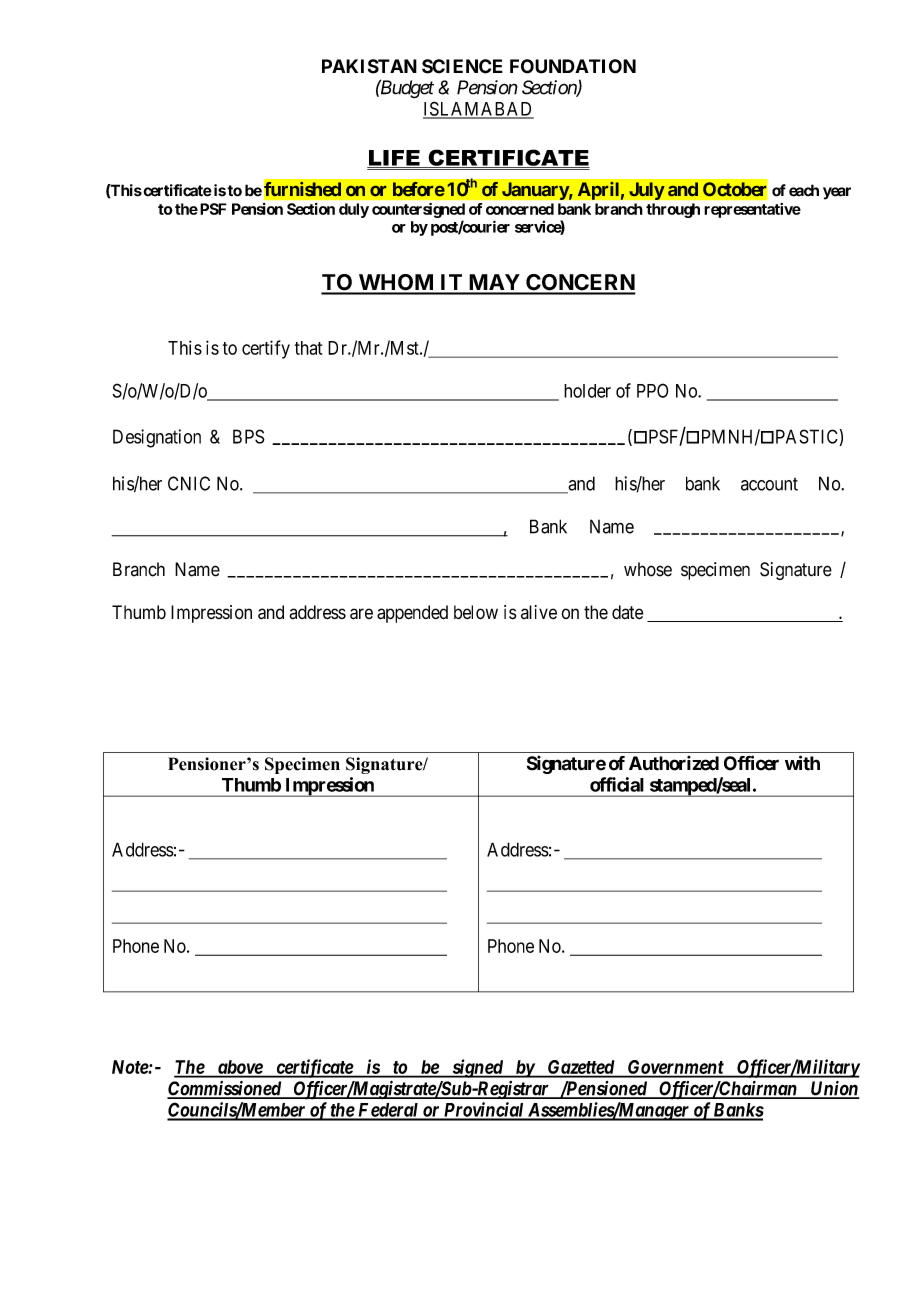 This screenshot has width=924, height=1307. Describe the element at coordinates (249, 436) in the screenshot. I see `BPS` at that location.
